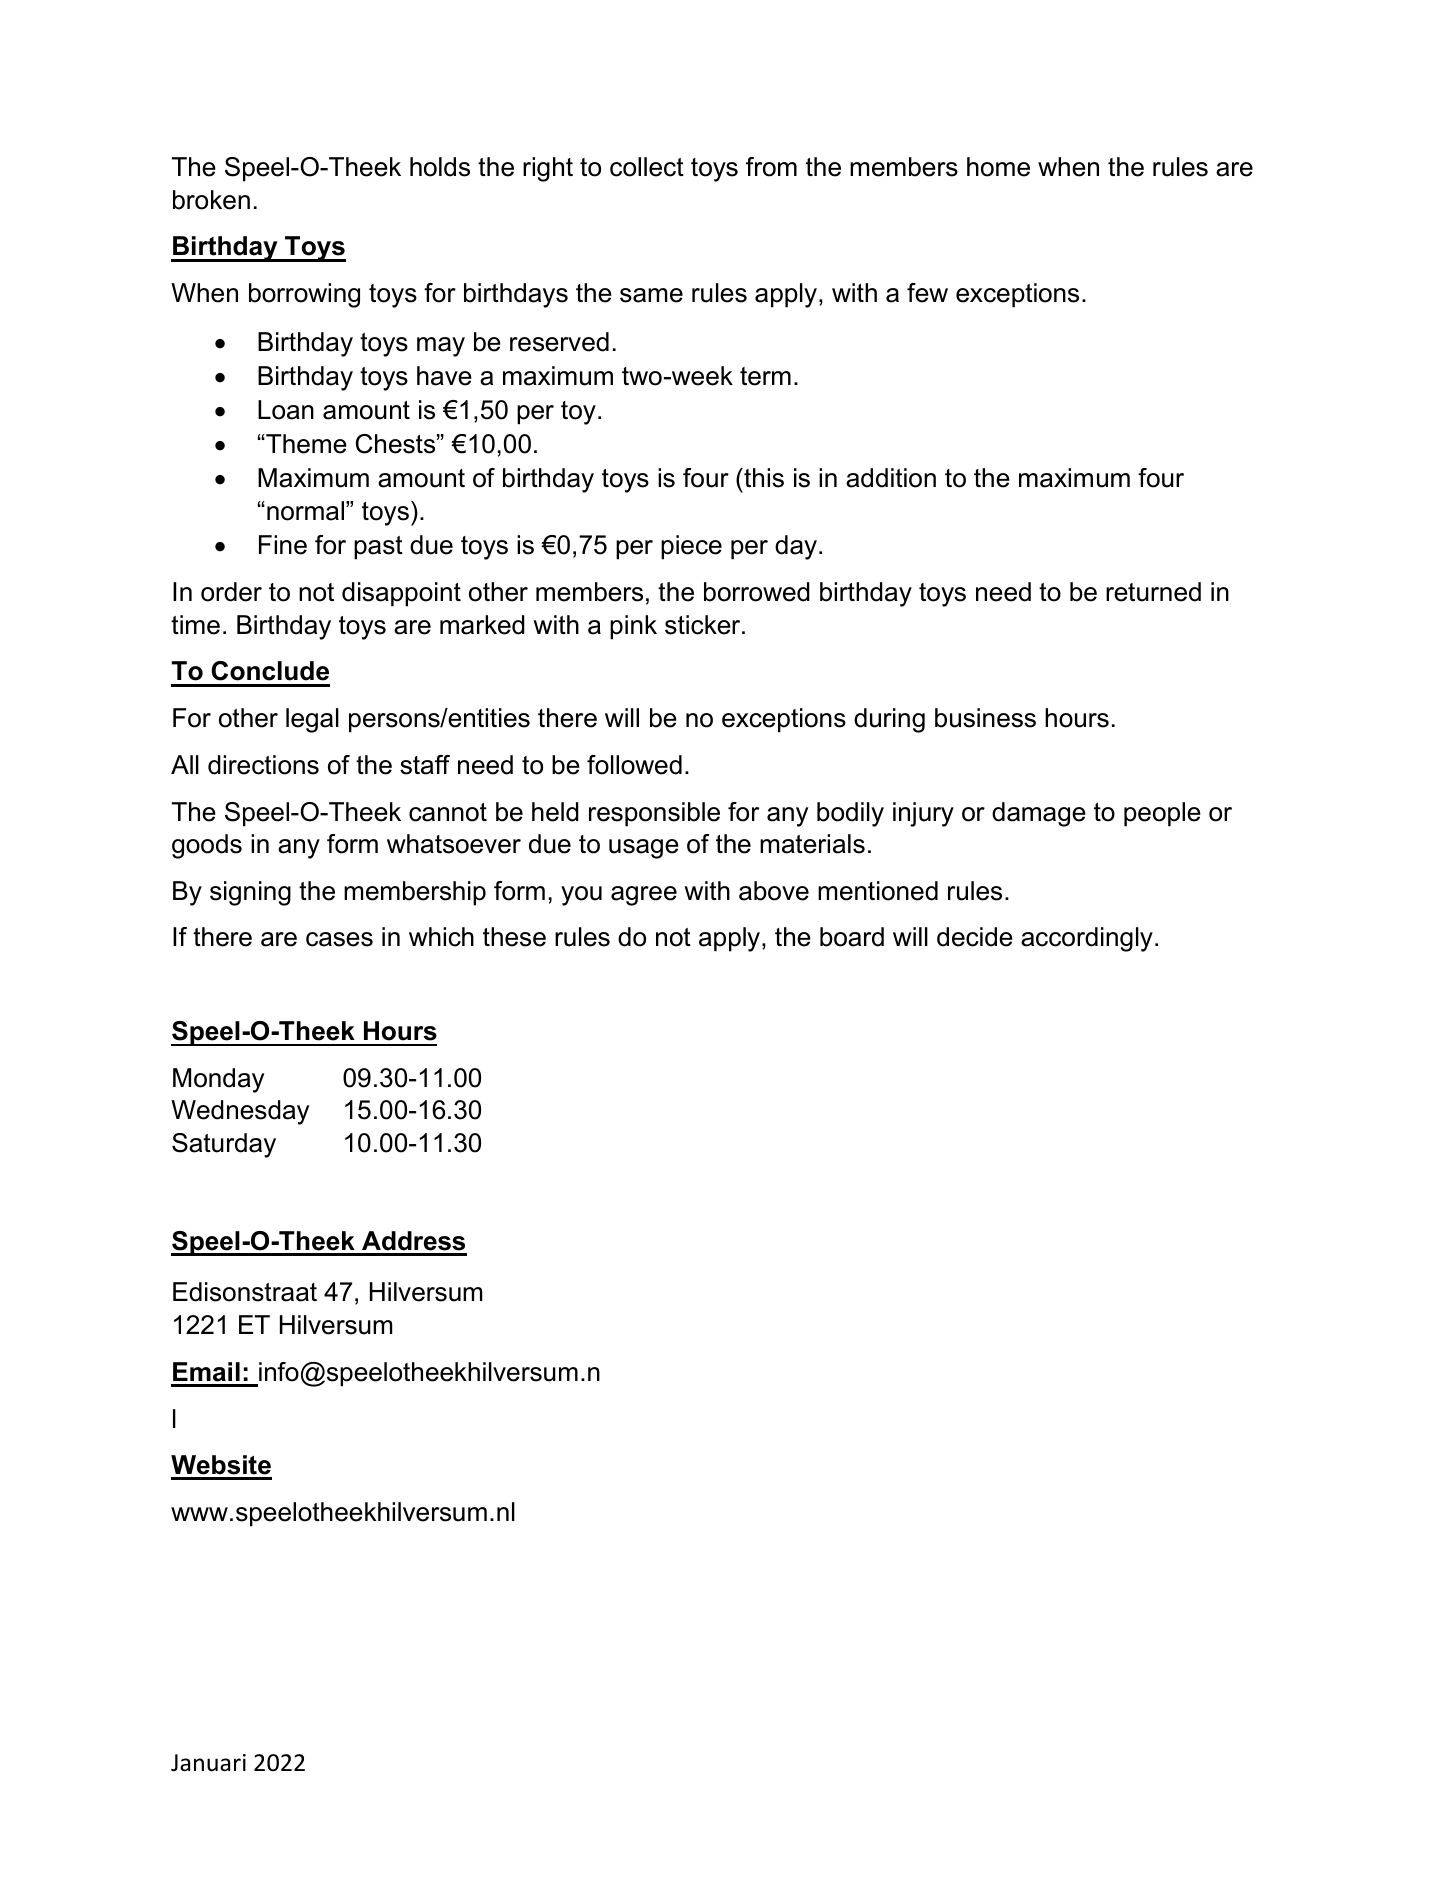  Describe the element at coordinates (647, 167) in the screenshot. I see `collect` at that location.
